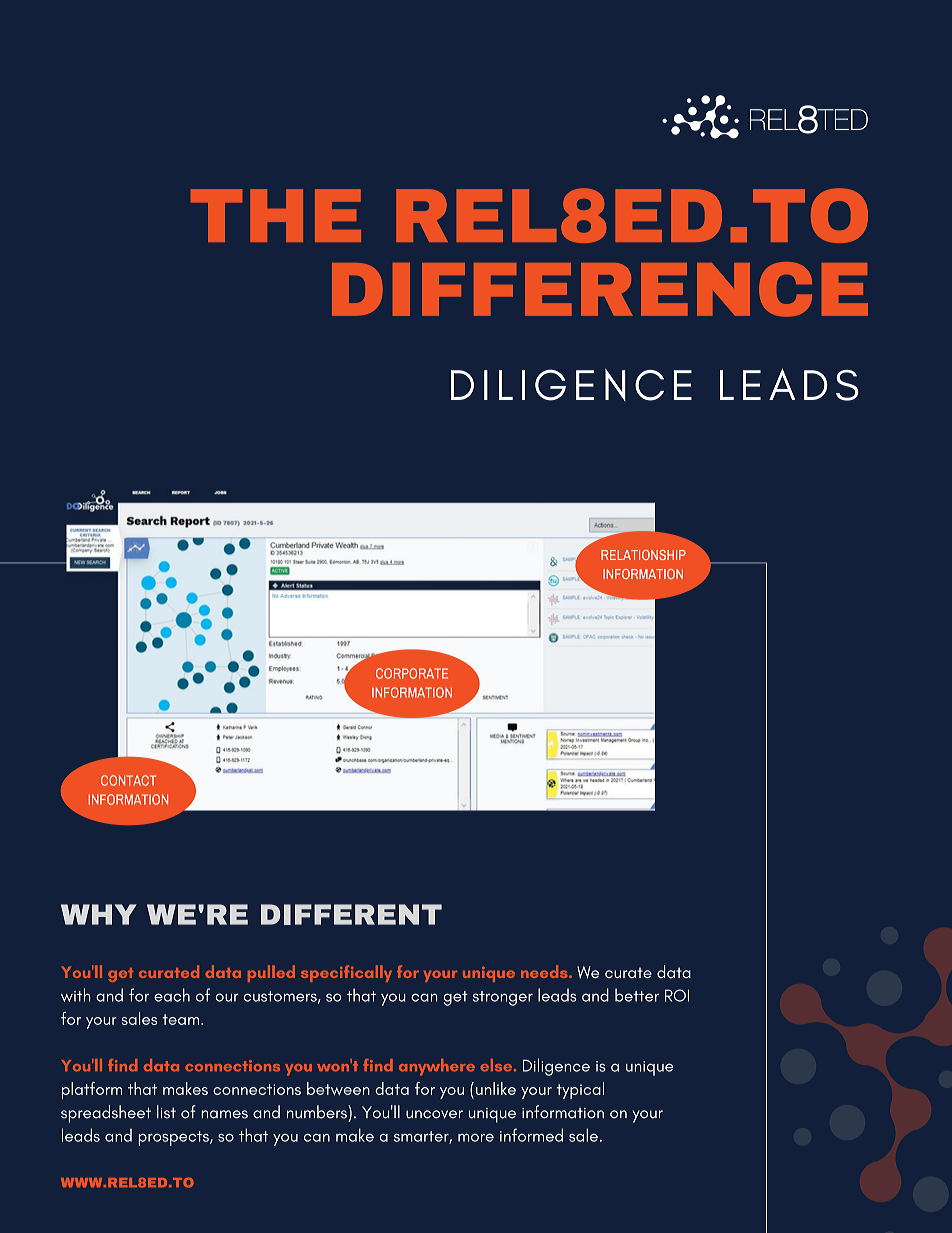 This screenshot has width=952, height=1233. I want to click on better, so click(637, 995).
